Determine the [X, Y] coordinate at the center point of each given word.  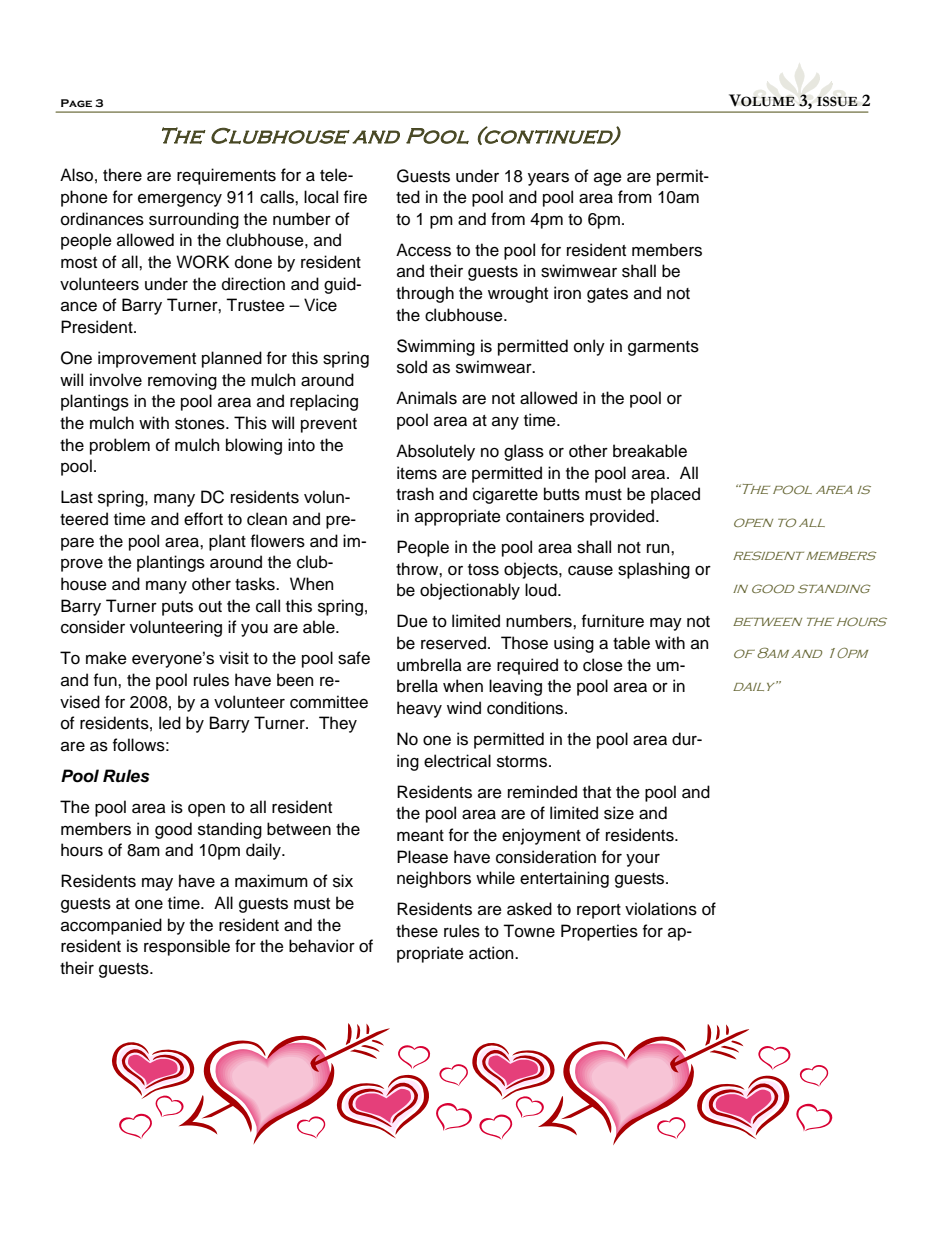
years [548, 179]
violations [661, 909]
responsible [187, 947]
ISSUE [837, 101]
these [417, 931]
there [122, 175]
